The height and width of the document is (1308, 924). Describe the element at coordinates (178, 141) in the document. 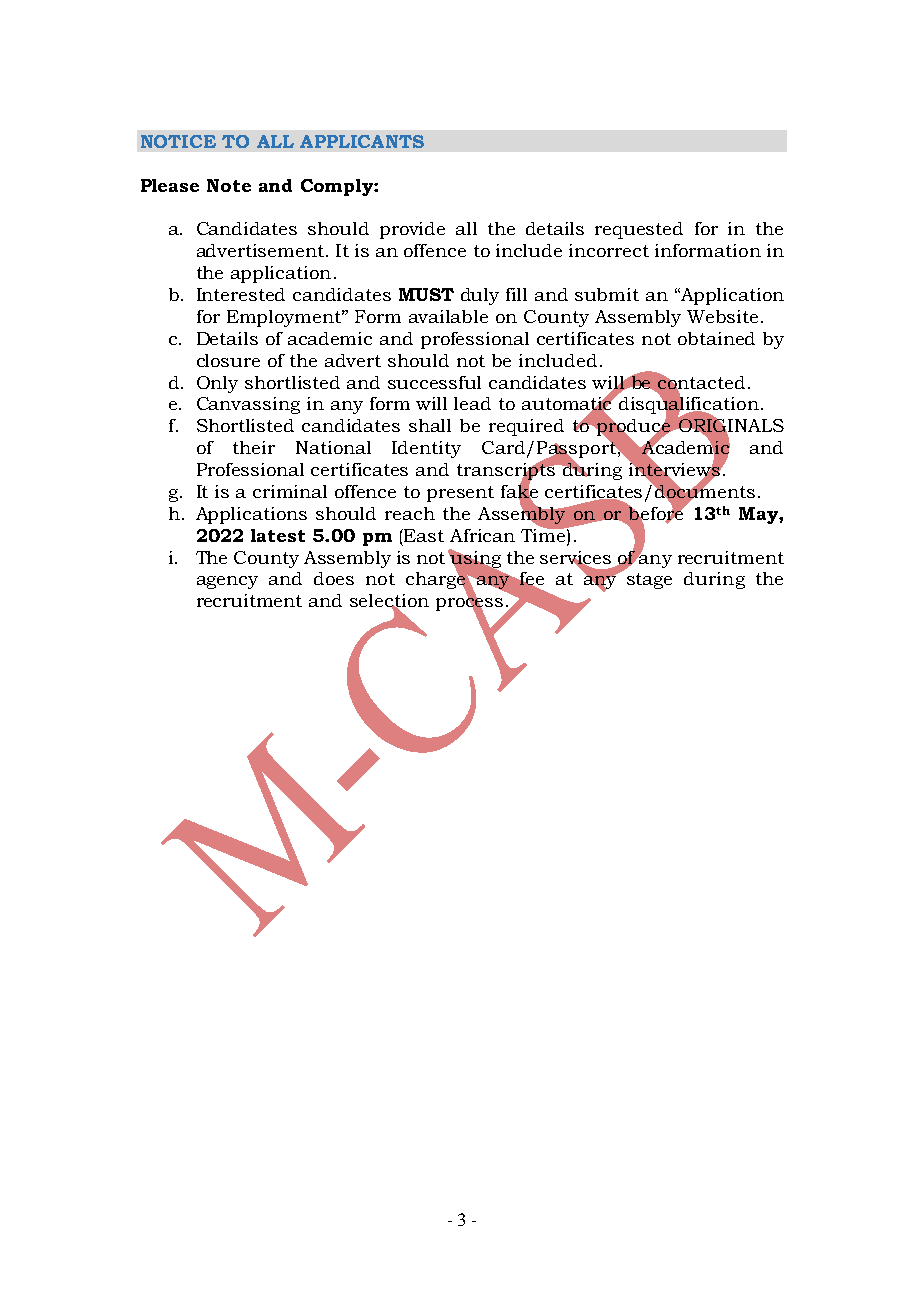

I see `NOTICE` at that location.
